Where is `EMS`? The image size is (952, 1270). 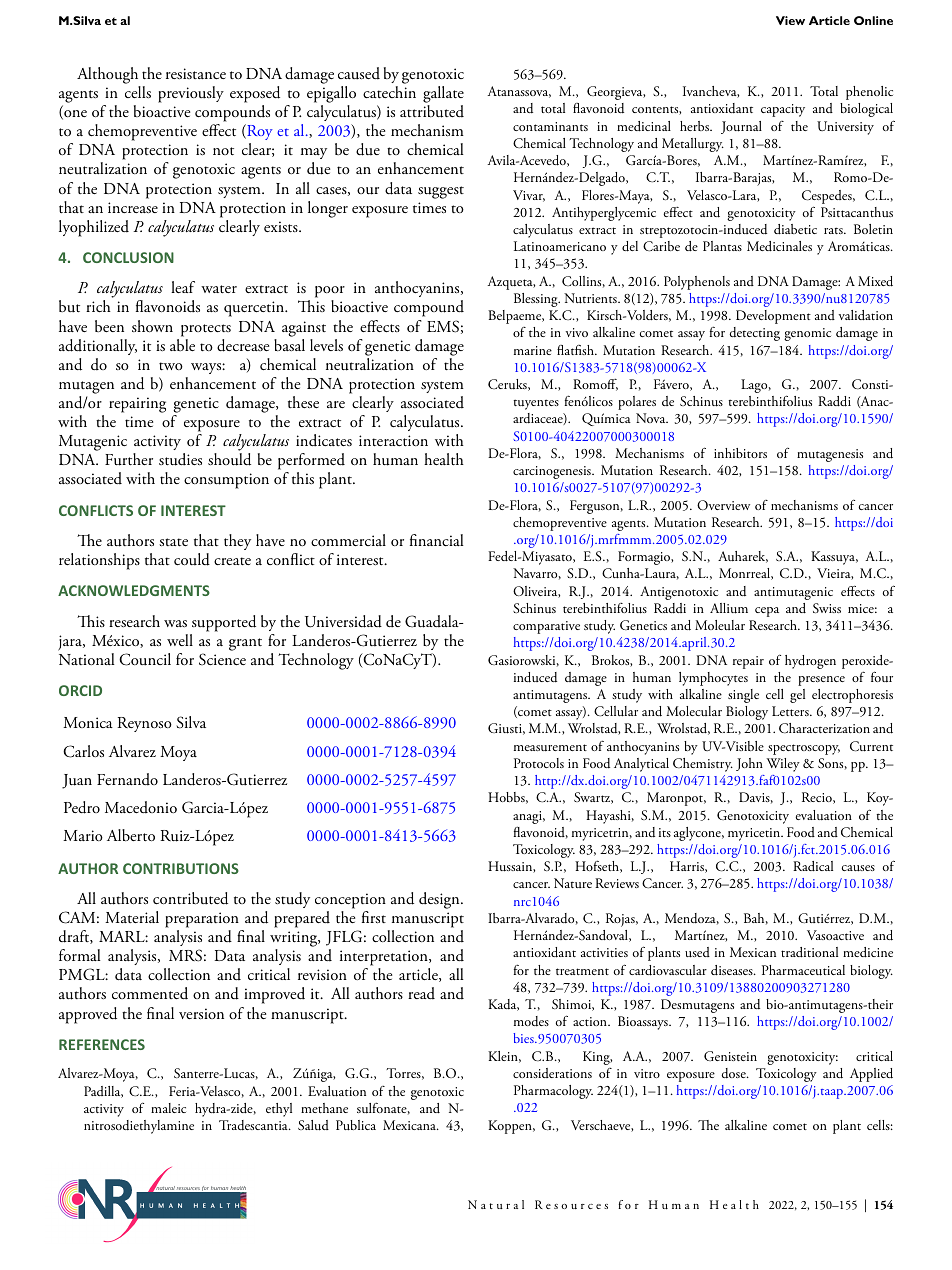 EMS is located at coordinates (443, 326).
